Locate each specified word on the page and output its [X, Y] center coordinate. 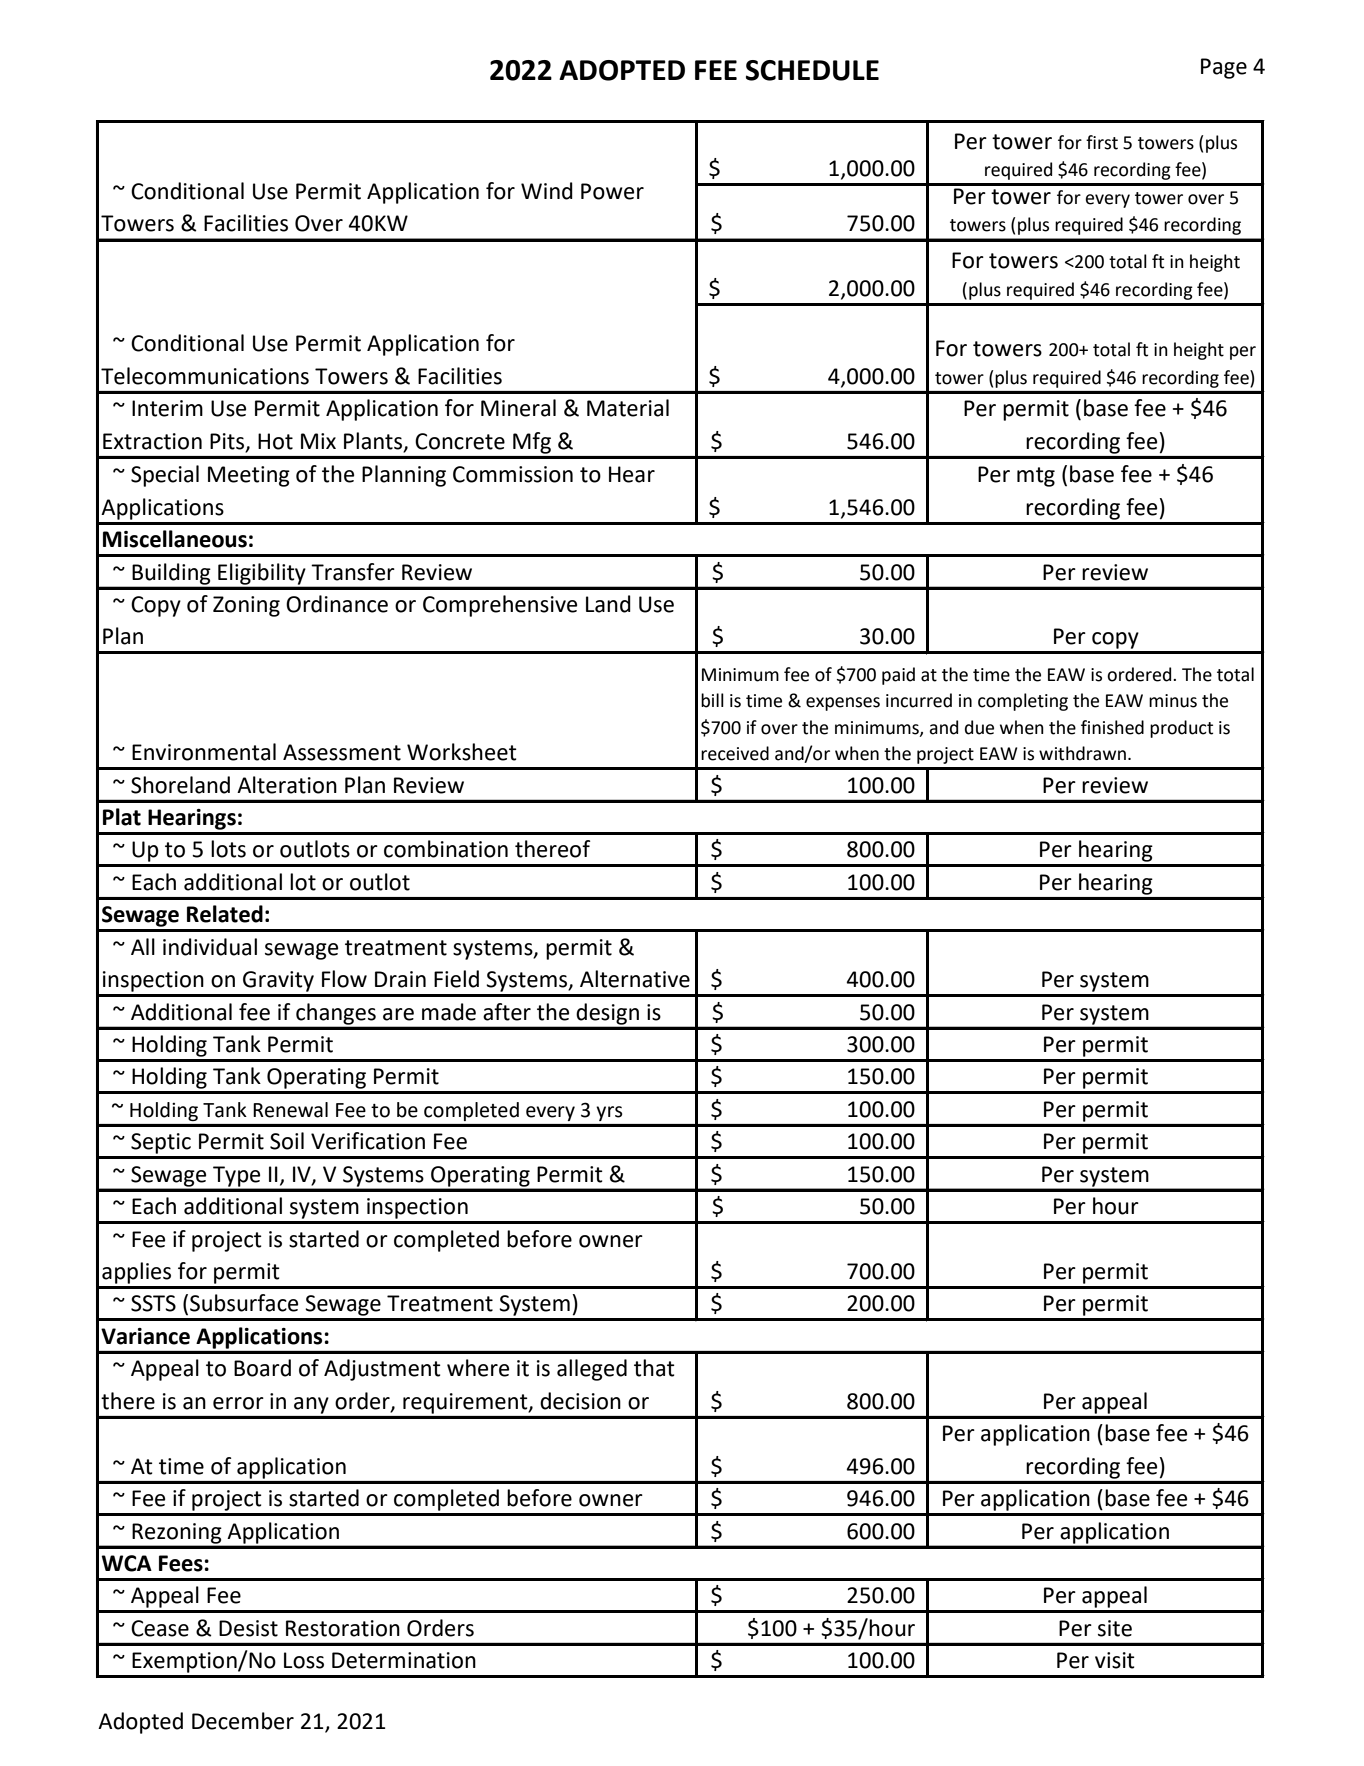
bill [712, 700]
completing [1023, 702]
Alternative [635, 979]
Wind [547, 191]
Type [236, 1176]
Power [612, 191]
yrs [609, 1113]
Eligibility [261, 574]
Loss [304, 1660]
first [1102, 142]
